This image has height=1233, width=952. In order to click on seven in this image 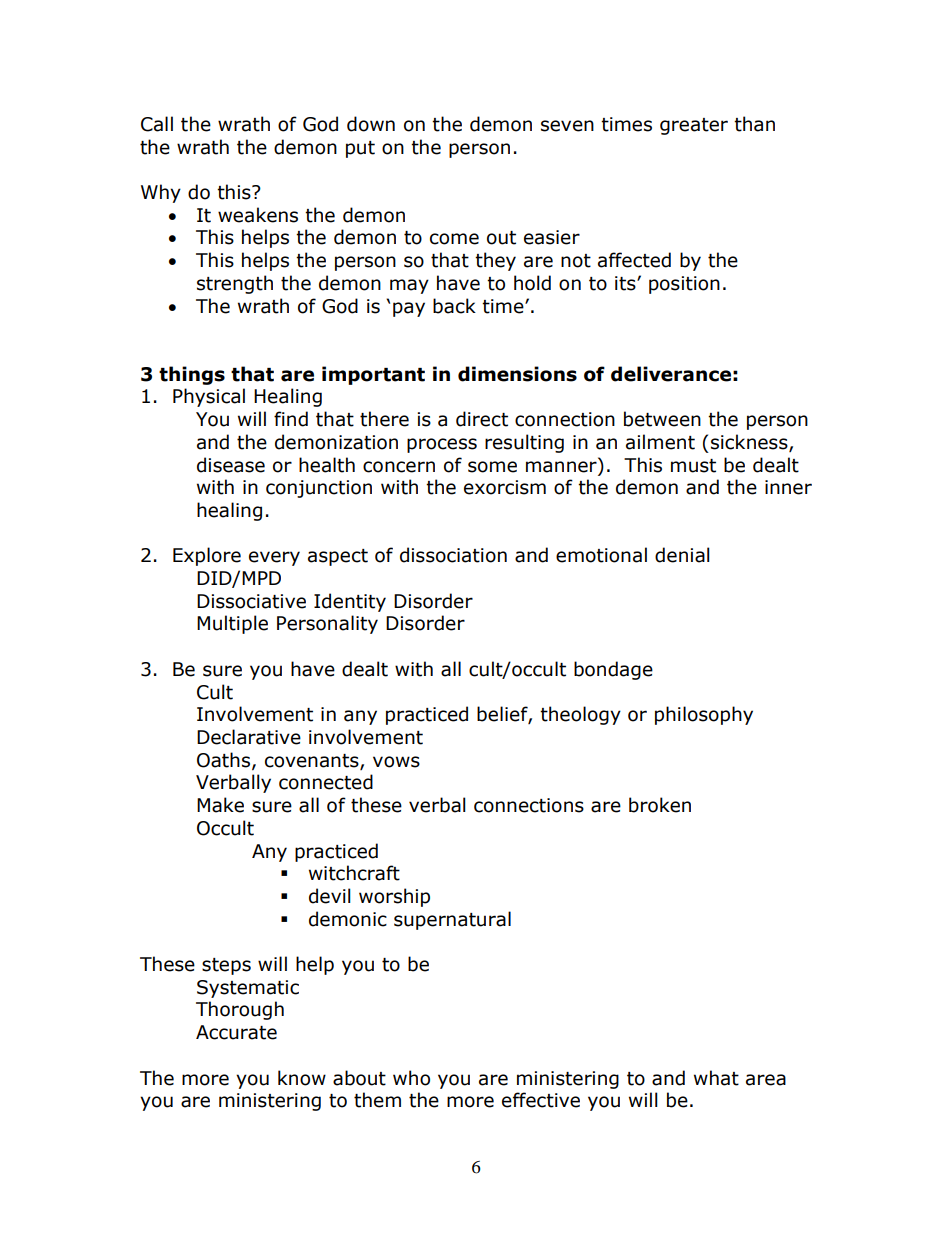, I will do `click(567, 126)`.
